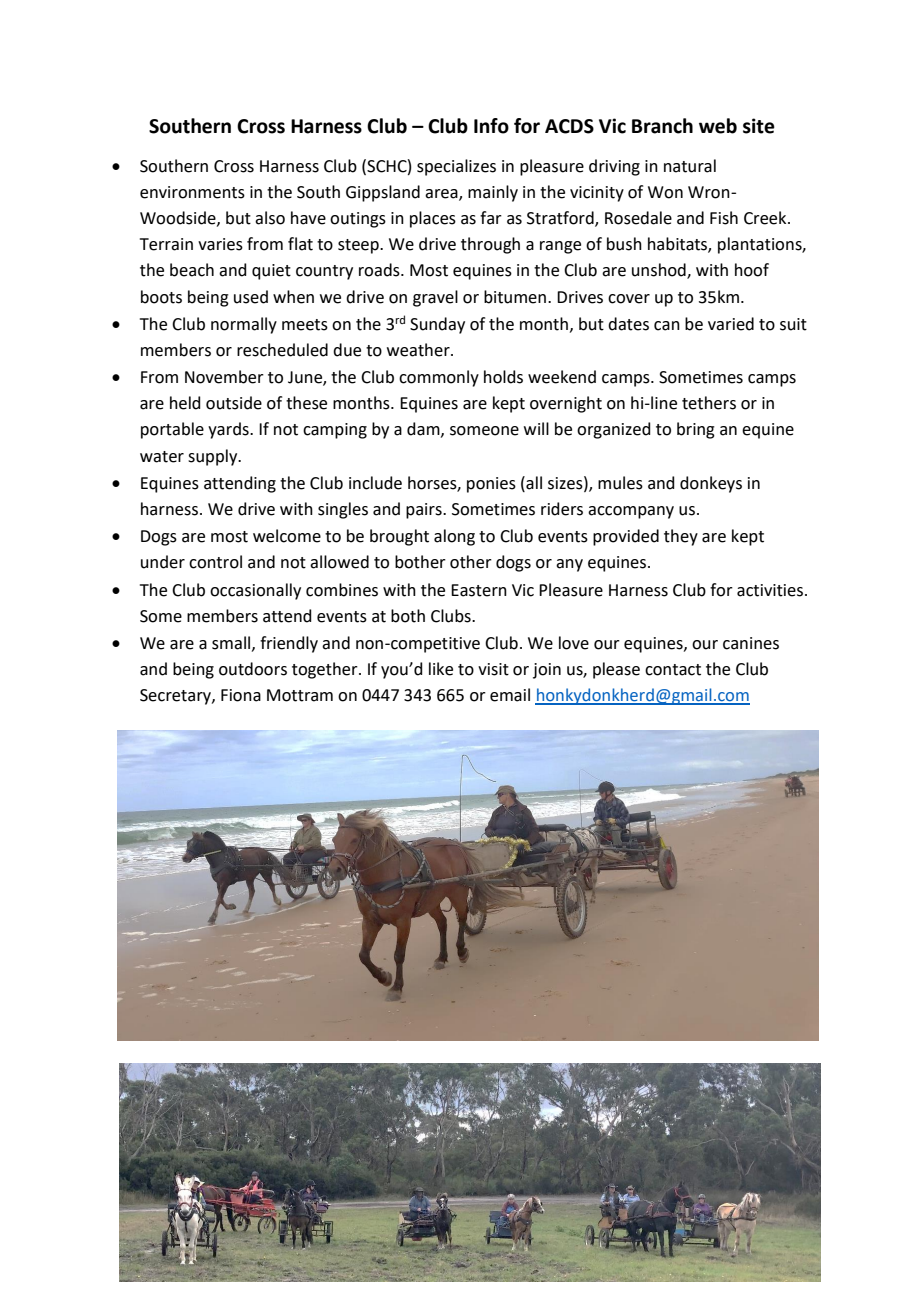 Image resolution: width=924 pixels, height=1308 pixels. Describe the element at coordinates (718, 126) in the screenshot. I see `web` at that location.
